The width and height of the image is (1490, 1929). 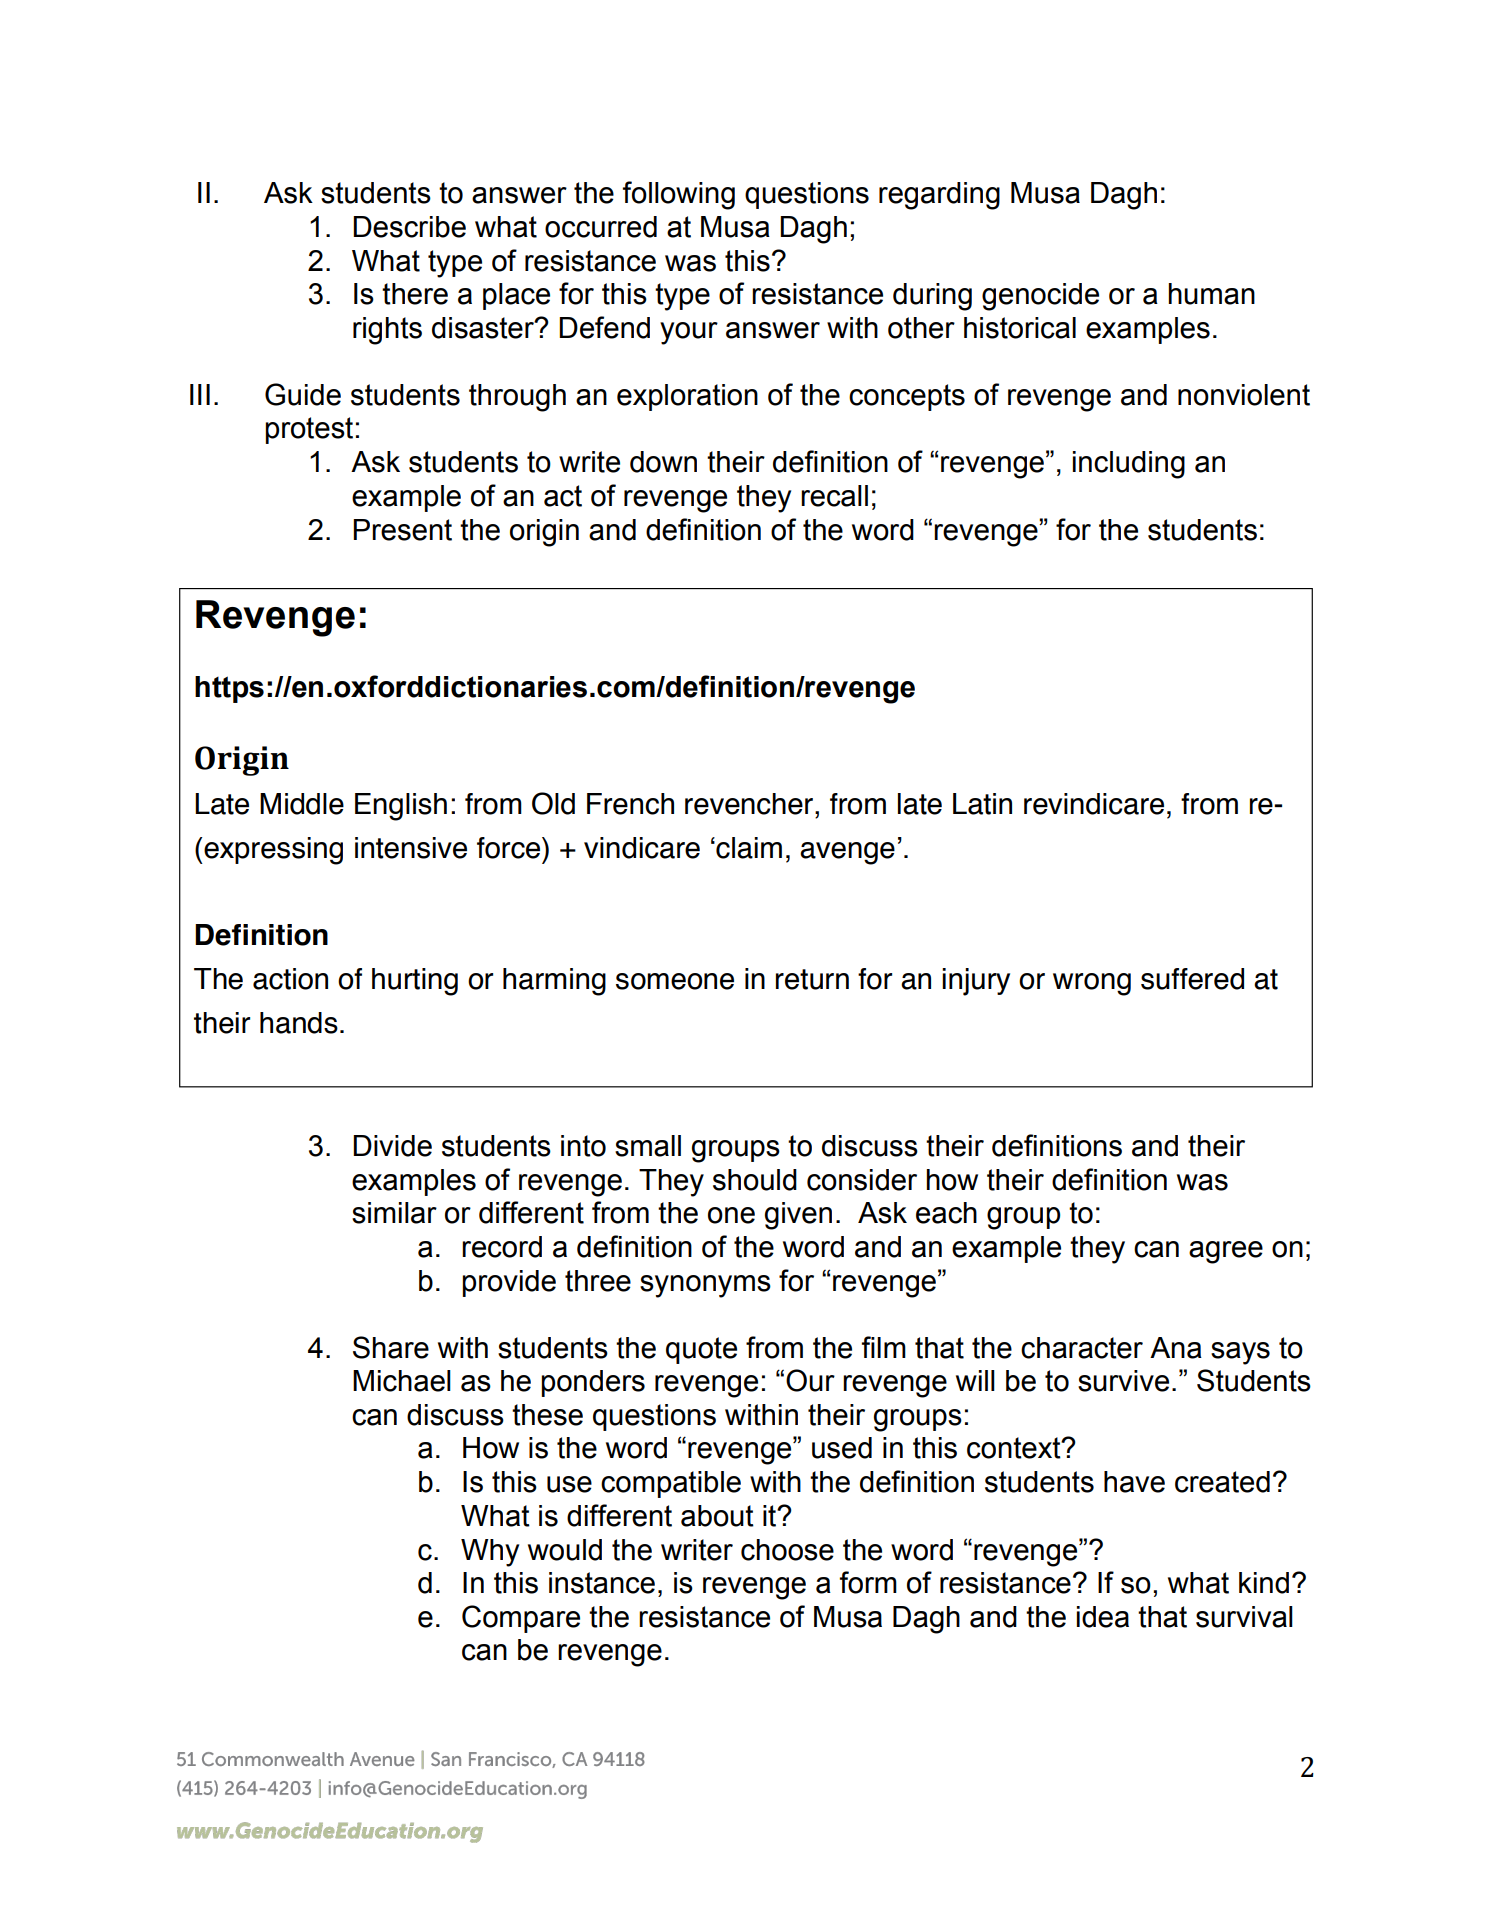 I want to click on Why, so click(x=490, y=1553).
